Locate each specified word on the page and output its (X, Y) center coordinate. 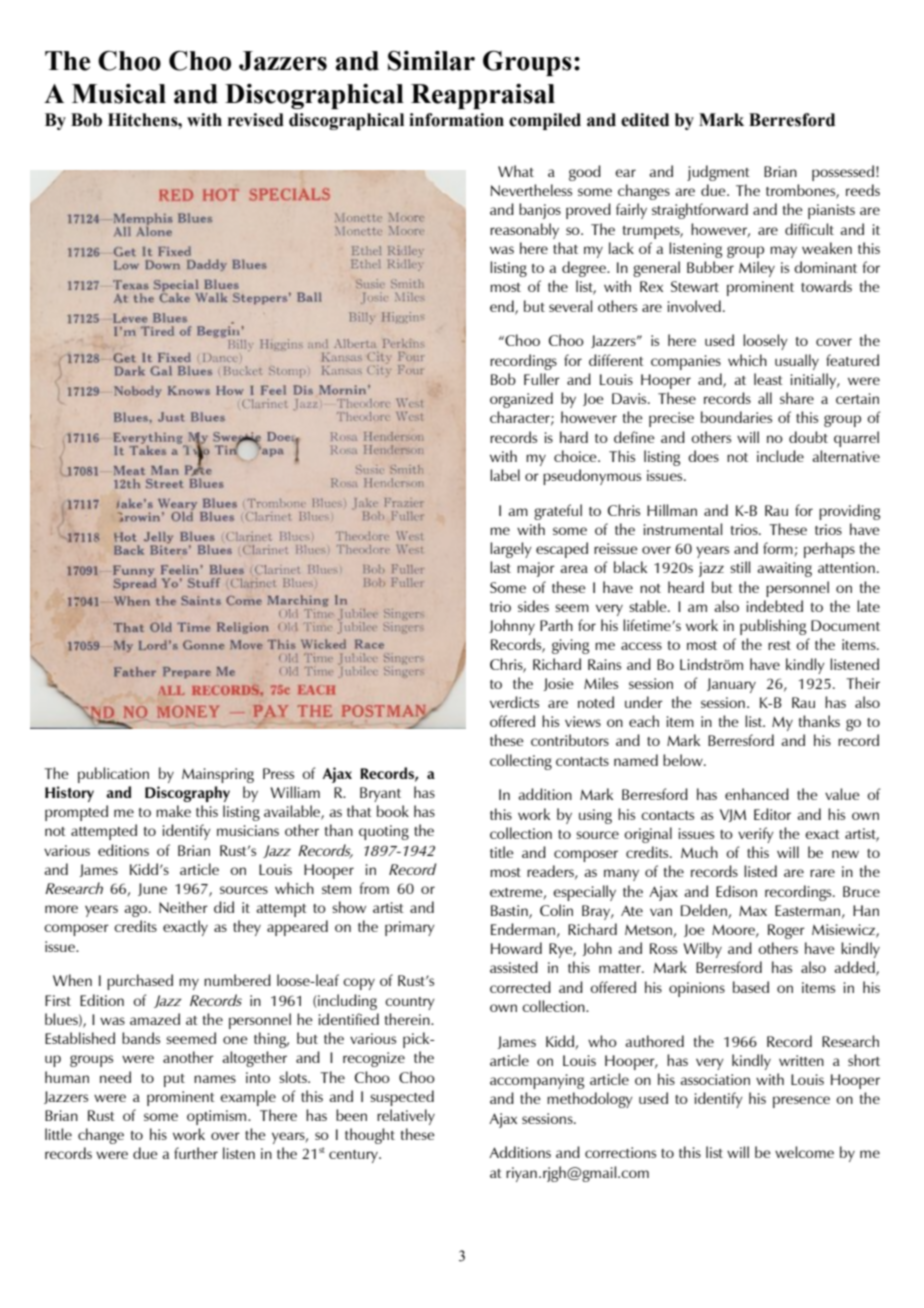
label (505, 475)
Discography (187, 794)
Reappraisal (483, 96)
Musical (119, 94)
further (196, 1153)
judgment (718, 173)
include (780, 456)
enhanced (757, 794)
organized (521, 400)
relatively (406, 1117)
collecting (521, 762)
